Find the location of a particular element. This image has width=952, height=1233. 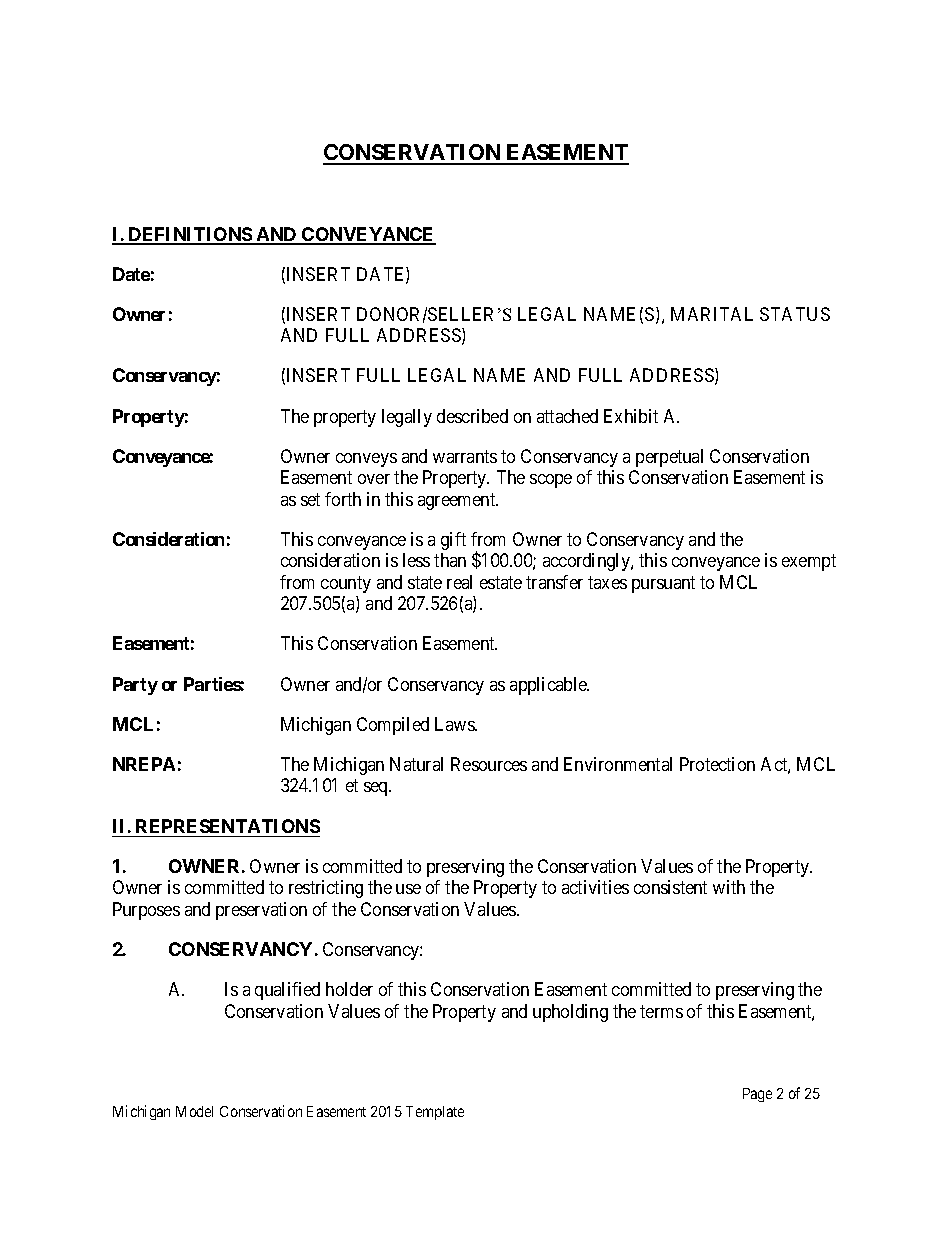

REPRESENTATIONS is located at coordinates (228, 826).
